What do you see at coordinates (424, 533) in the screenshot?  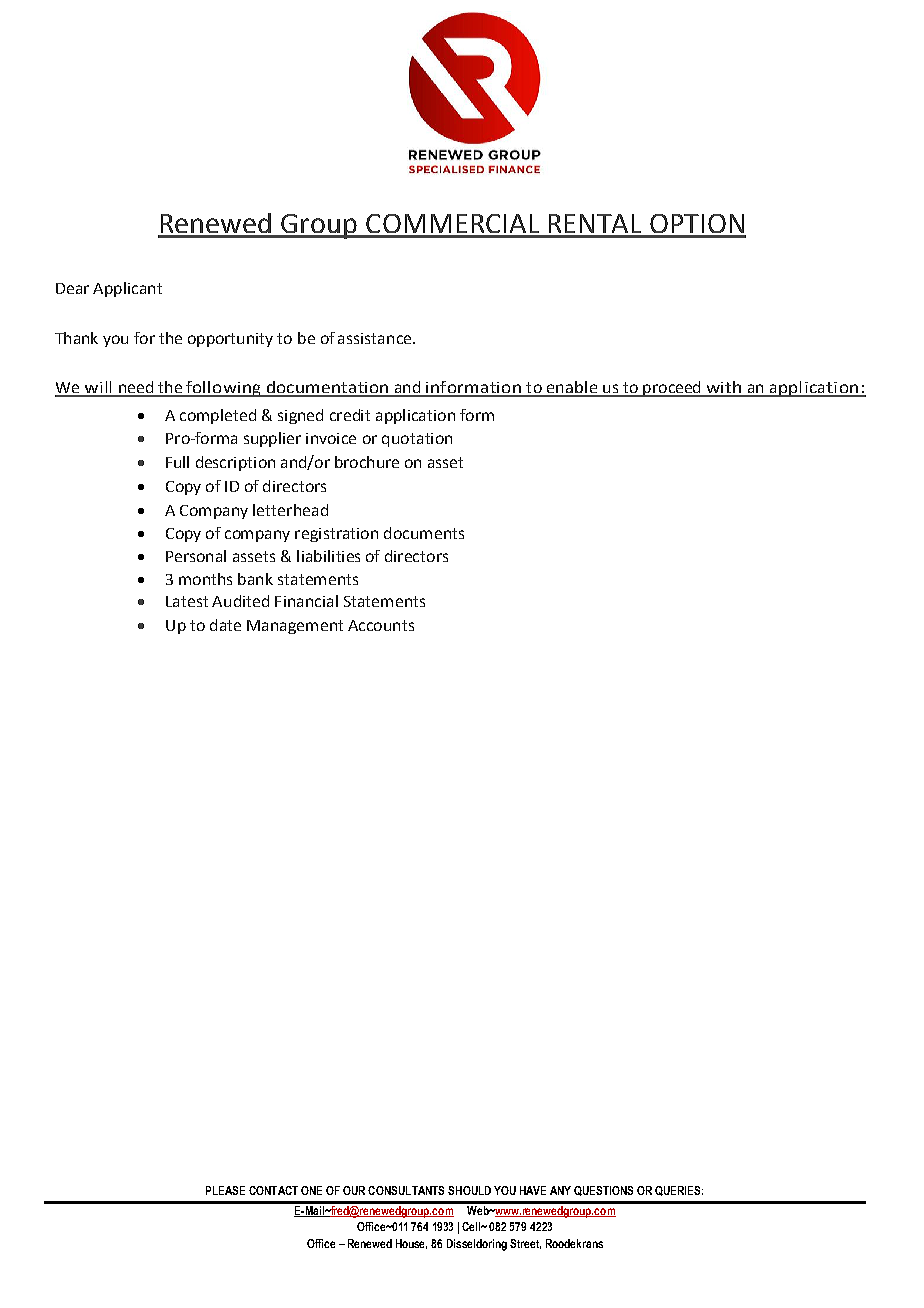 I see `documents` at bounding box center [424, 533].
